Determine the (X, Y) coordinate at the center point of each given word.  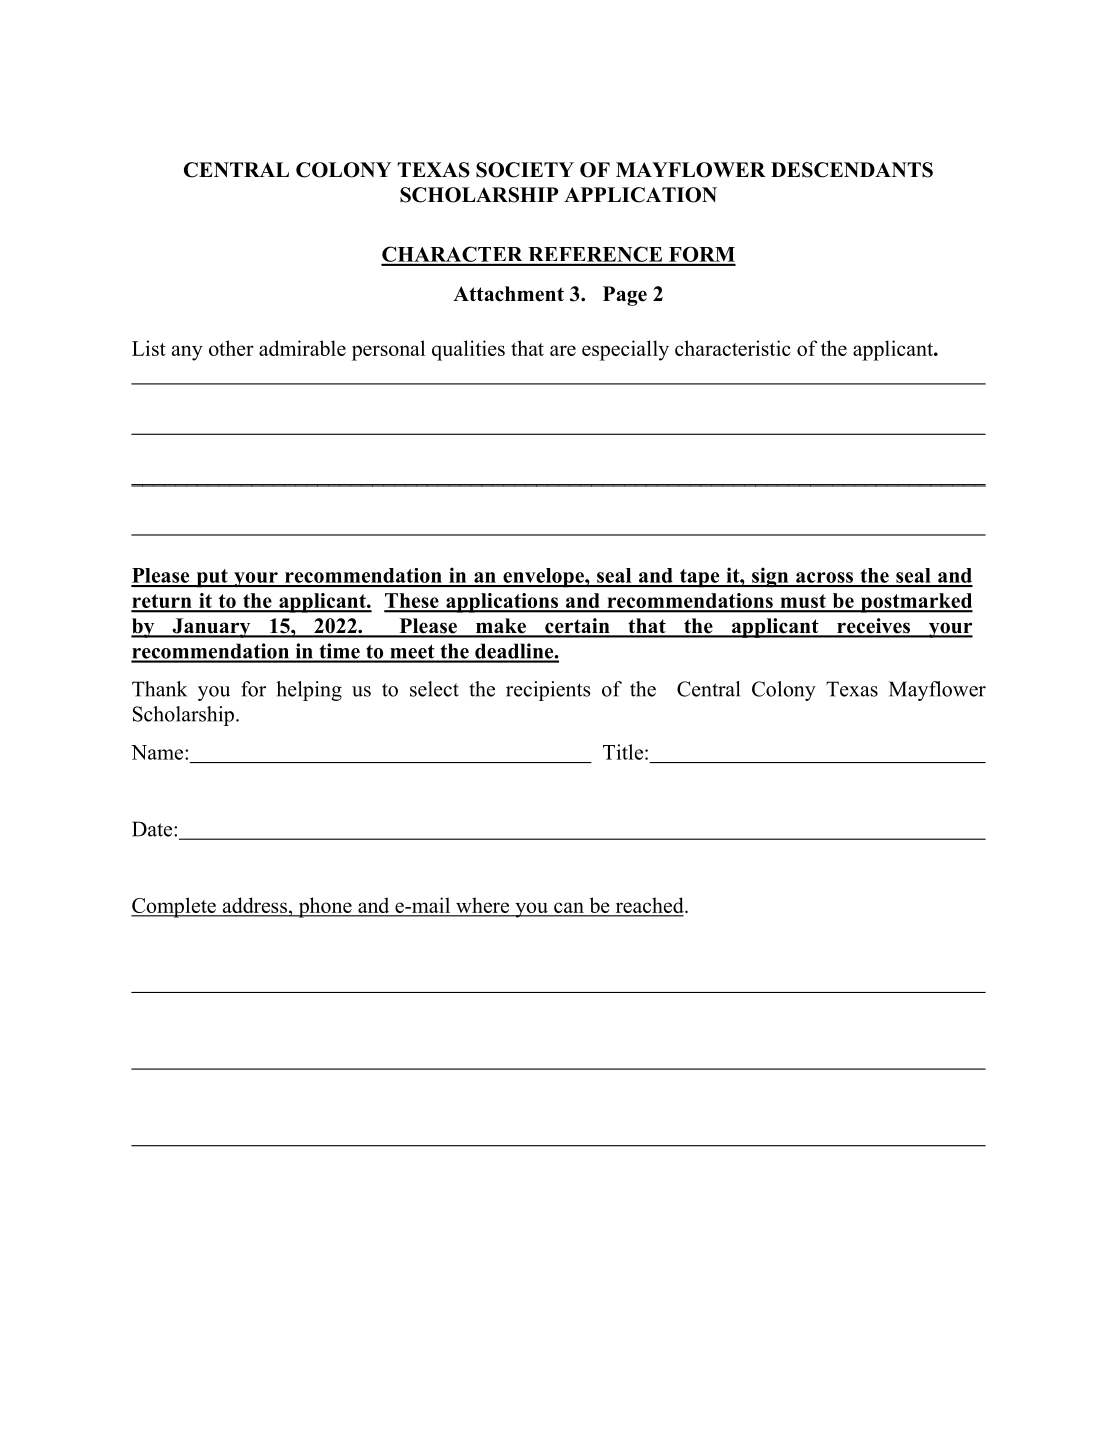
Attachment (508, 294)
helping (309, 691)
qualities (468, 350)
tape (699, 578)
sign (770, 577)
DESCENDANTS (852, 170)
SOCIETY (525, 170)
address (254, 906)
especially (625, 350)
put (212, 578)
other (231, 348)
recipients (548, 691)
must (803, 602)
